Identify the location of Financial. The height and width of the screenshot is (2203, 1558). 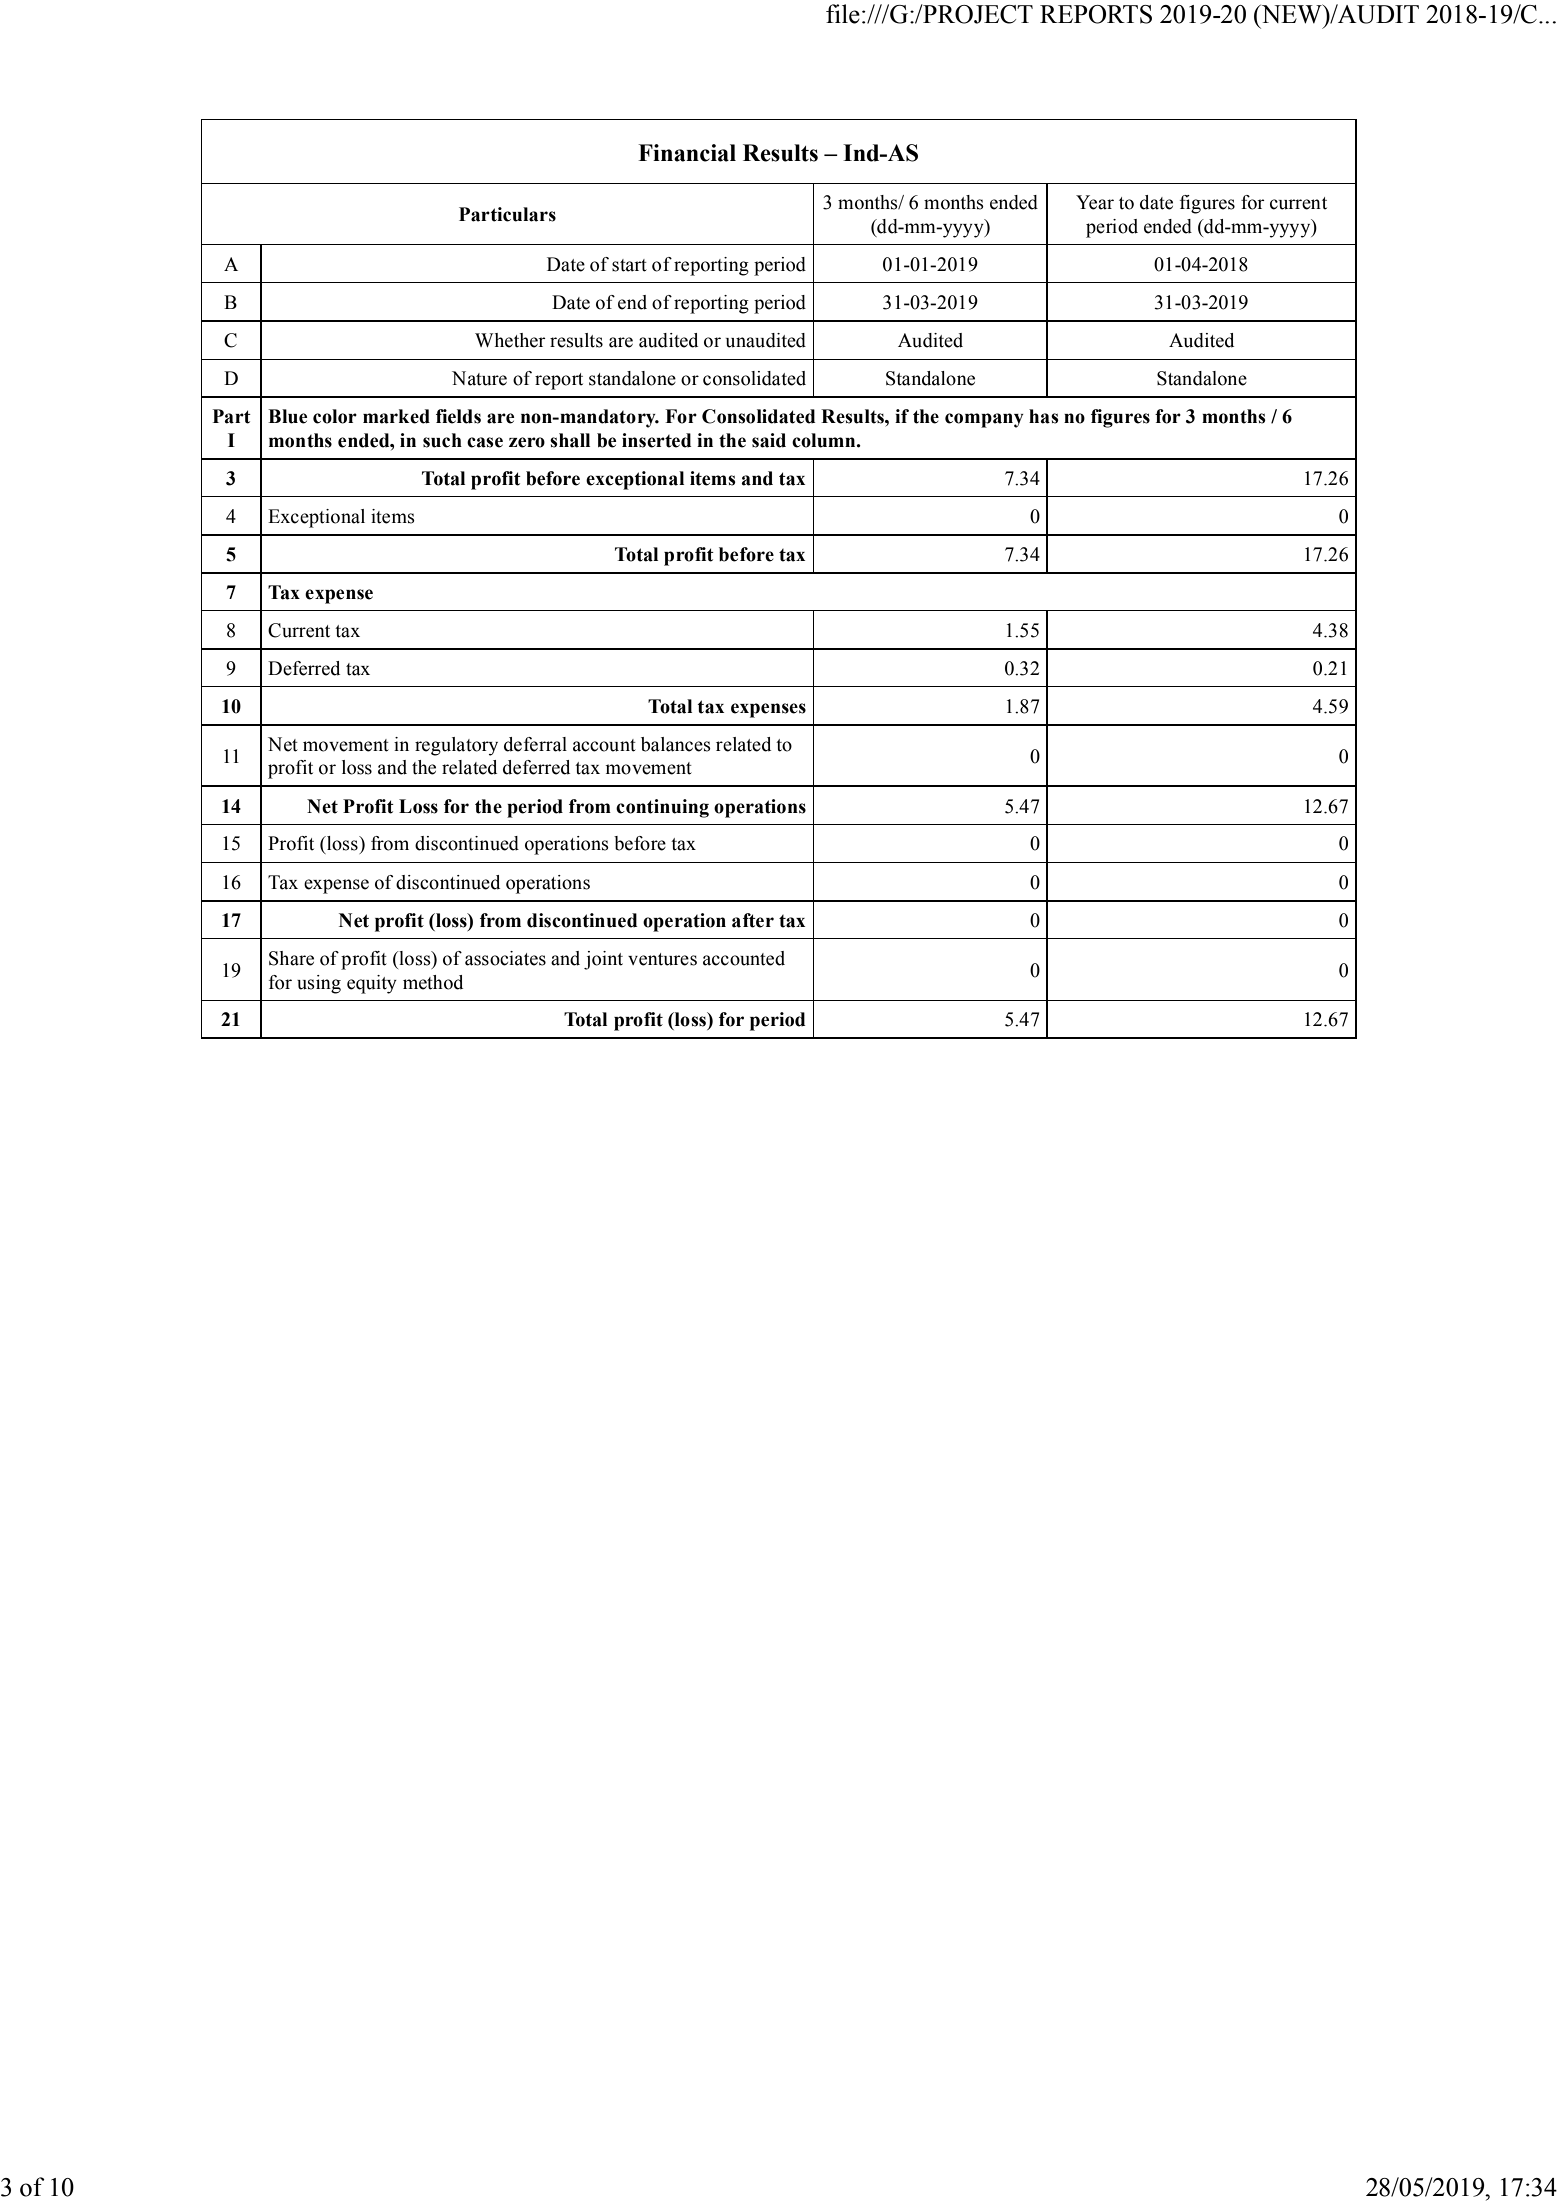
(687, 153).
